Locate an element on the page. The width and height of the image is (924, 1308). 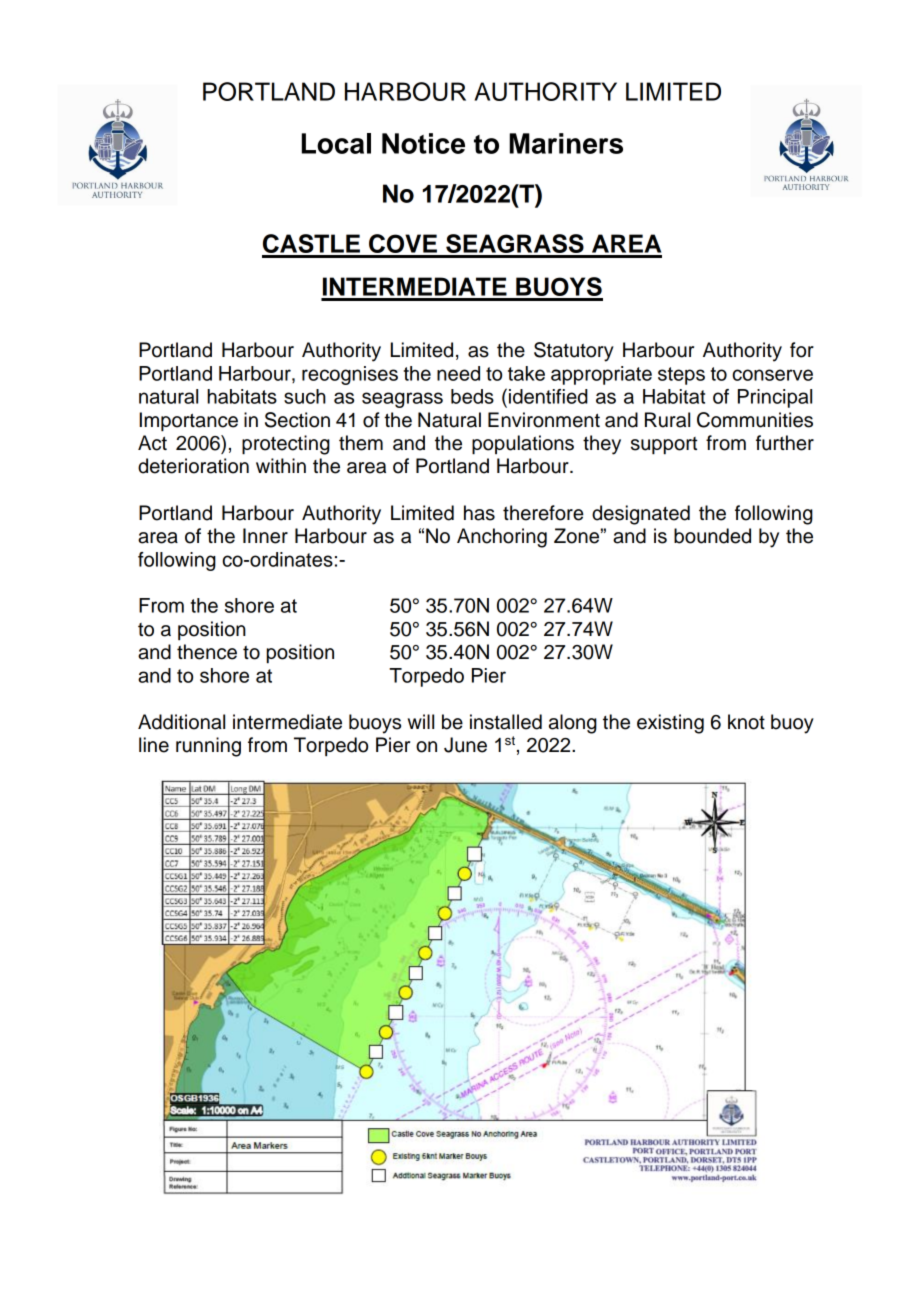
Local is located at coordinates (336, 143).
